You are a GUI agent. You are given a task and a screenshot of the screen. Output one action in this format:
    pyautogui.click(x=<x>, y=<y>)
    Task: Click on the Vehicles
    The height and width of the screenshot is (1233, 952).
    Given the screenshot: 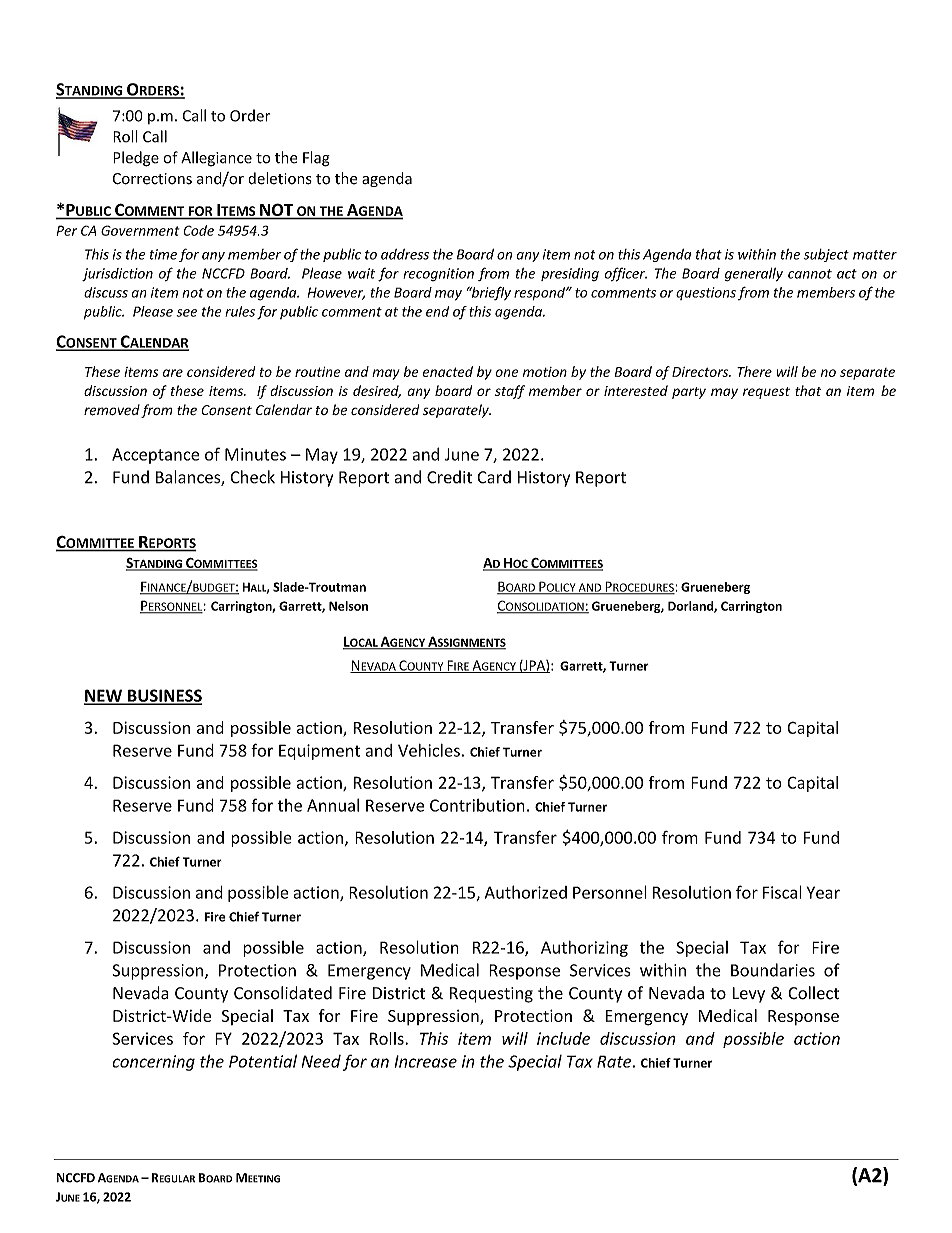 What is the action you would take?
    pyautogui.click(x=429, y=750)
